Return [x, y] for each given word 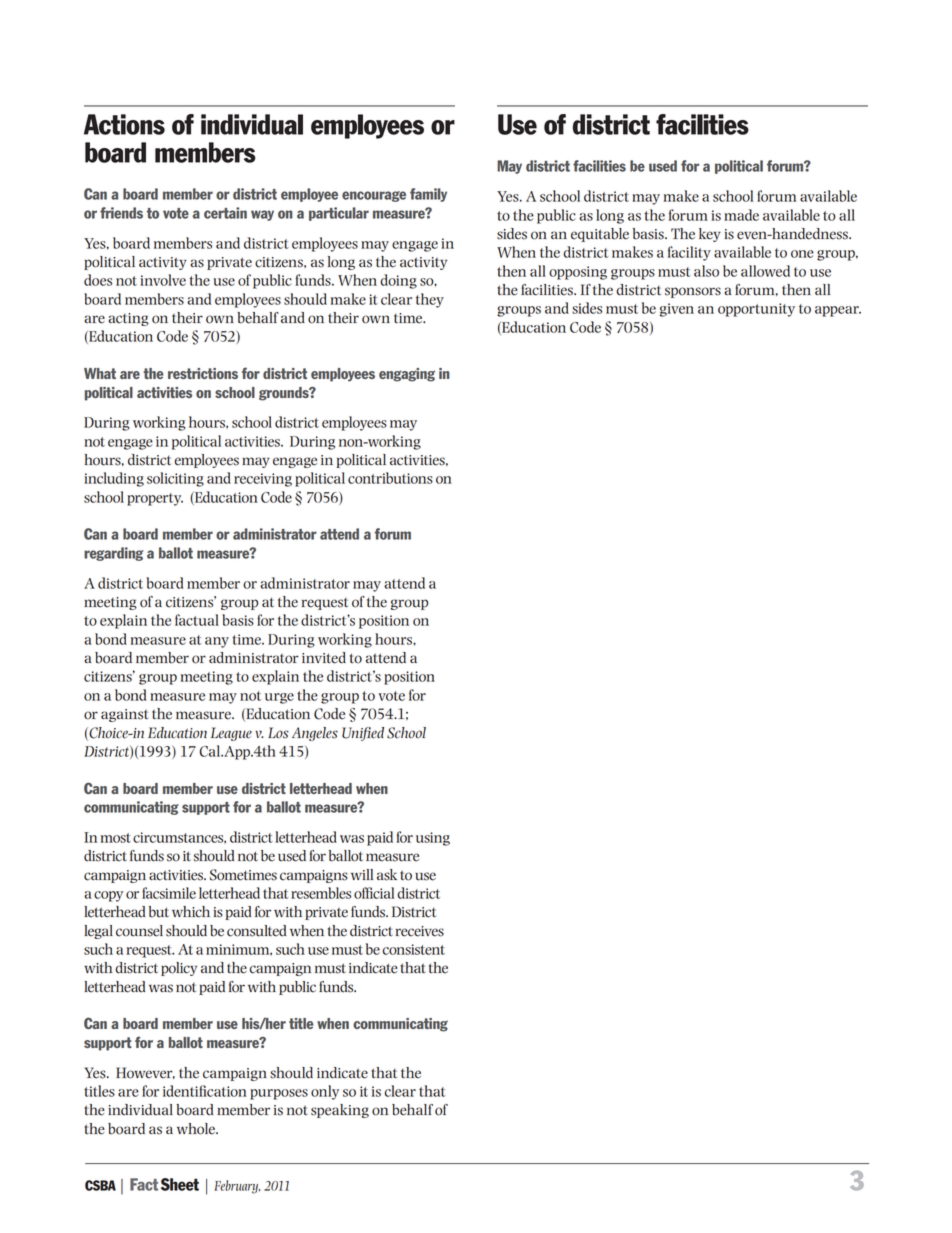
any [217, 642]
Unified [363, 734]
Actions [124, 124]
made [741, 215]
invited [324, 658]
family [428, 195]
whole [197, 1129]
